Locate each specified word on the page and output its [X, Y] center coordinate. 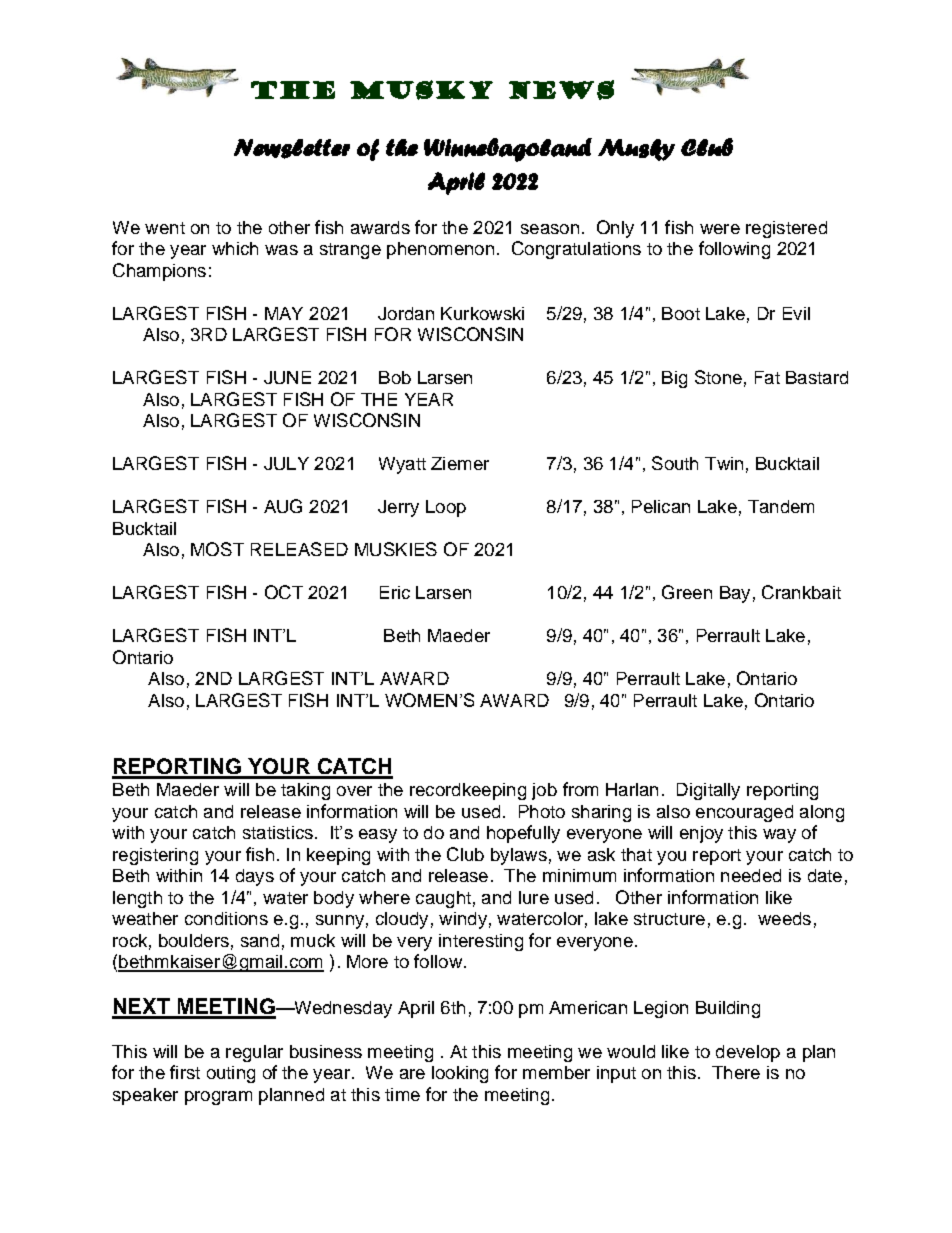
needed [751, 875]
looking [460, 1074]
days [255, 877]
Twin [724, 463]
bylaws [519, 856]
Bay [735, 594]
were [720, 229]
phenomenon [440, 250]
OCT [284, 592]
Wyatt [402, 465]
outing [231, 1074]
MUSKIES [396, 549]
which [235, 248]
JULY [286, 463]
